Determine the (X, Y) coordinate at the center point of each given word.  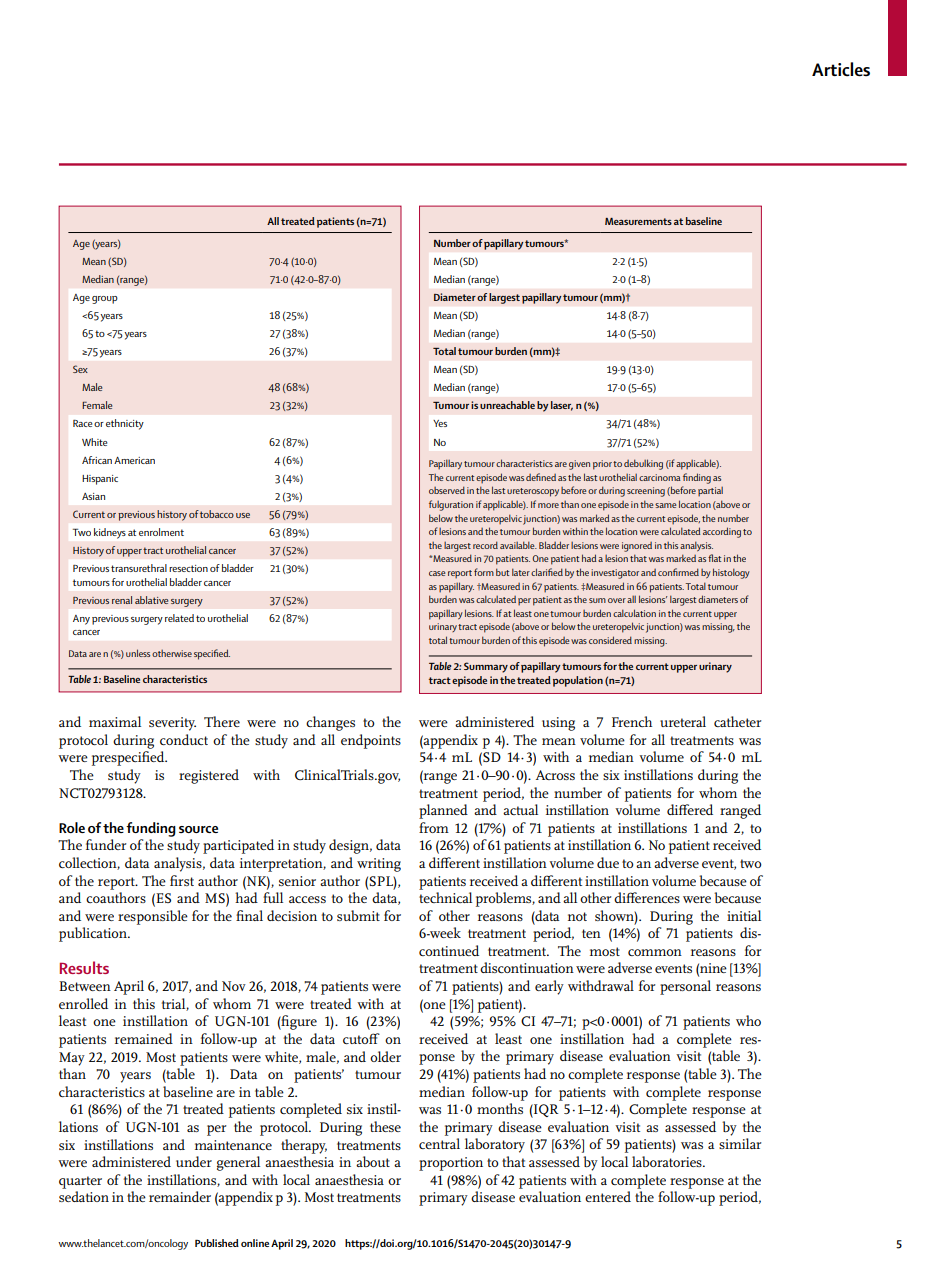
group (105, 300)
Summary (486, 667)
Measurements (638, 221)
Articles (841, 69)
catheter (738, 721)
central (439, 1143)
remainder (180, 1196)
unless (138, 653)
